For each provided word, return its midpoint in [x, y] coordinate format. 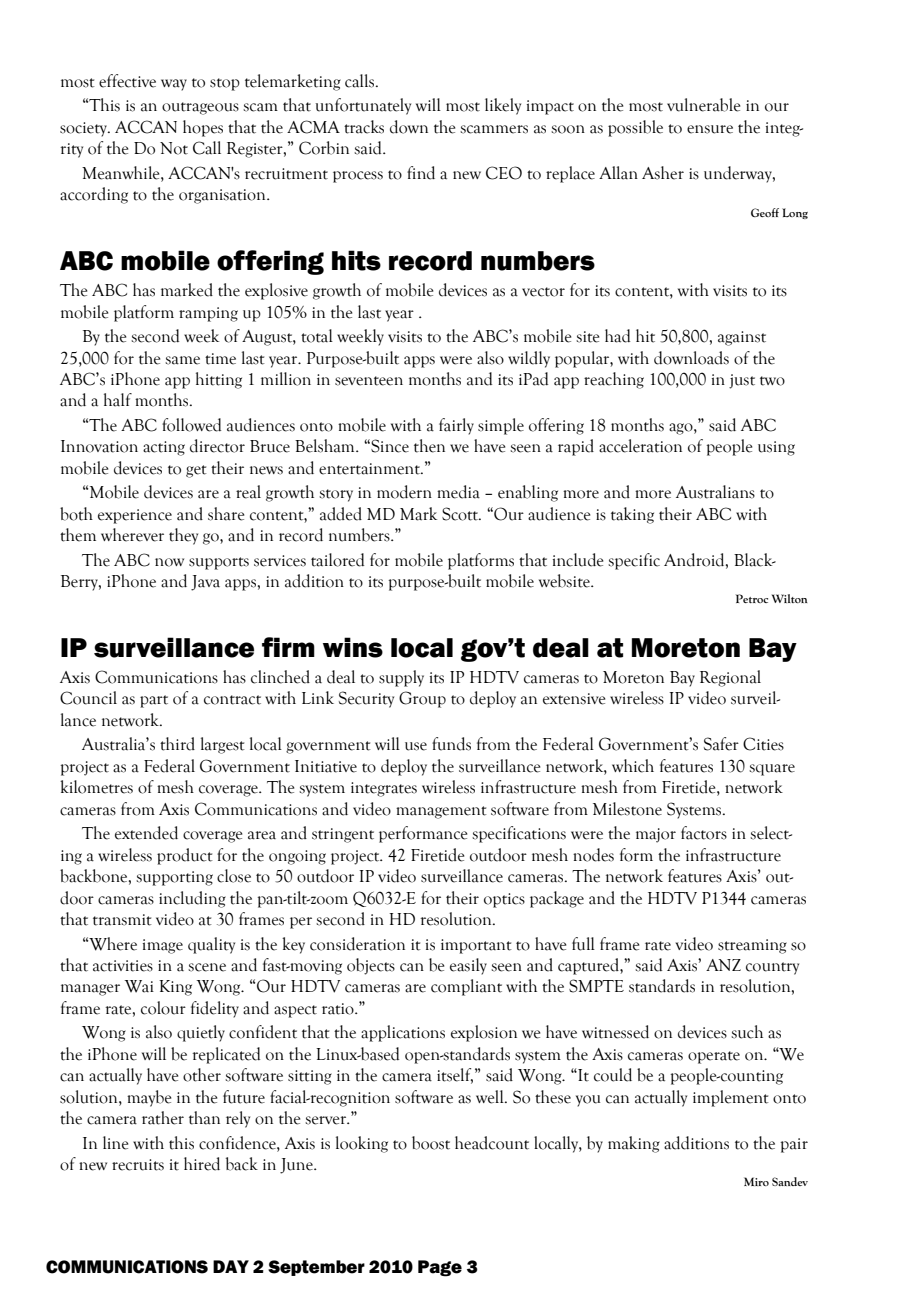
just [742, 381]
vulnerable [703, 105]
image [163, 946]
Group [422, 699]
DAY [231, 1266]
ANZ [723, 965]
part [154, 701]
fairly [456, 426]
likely [503, 106]
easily [468, 966]
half [118, 400]
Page [440, 1268]
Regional [730, 678]
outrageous [200, 108]
